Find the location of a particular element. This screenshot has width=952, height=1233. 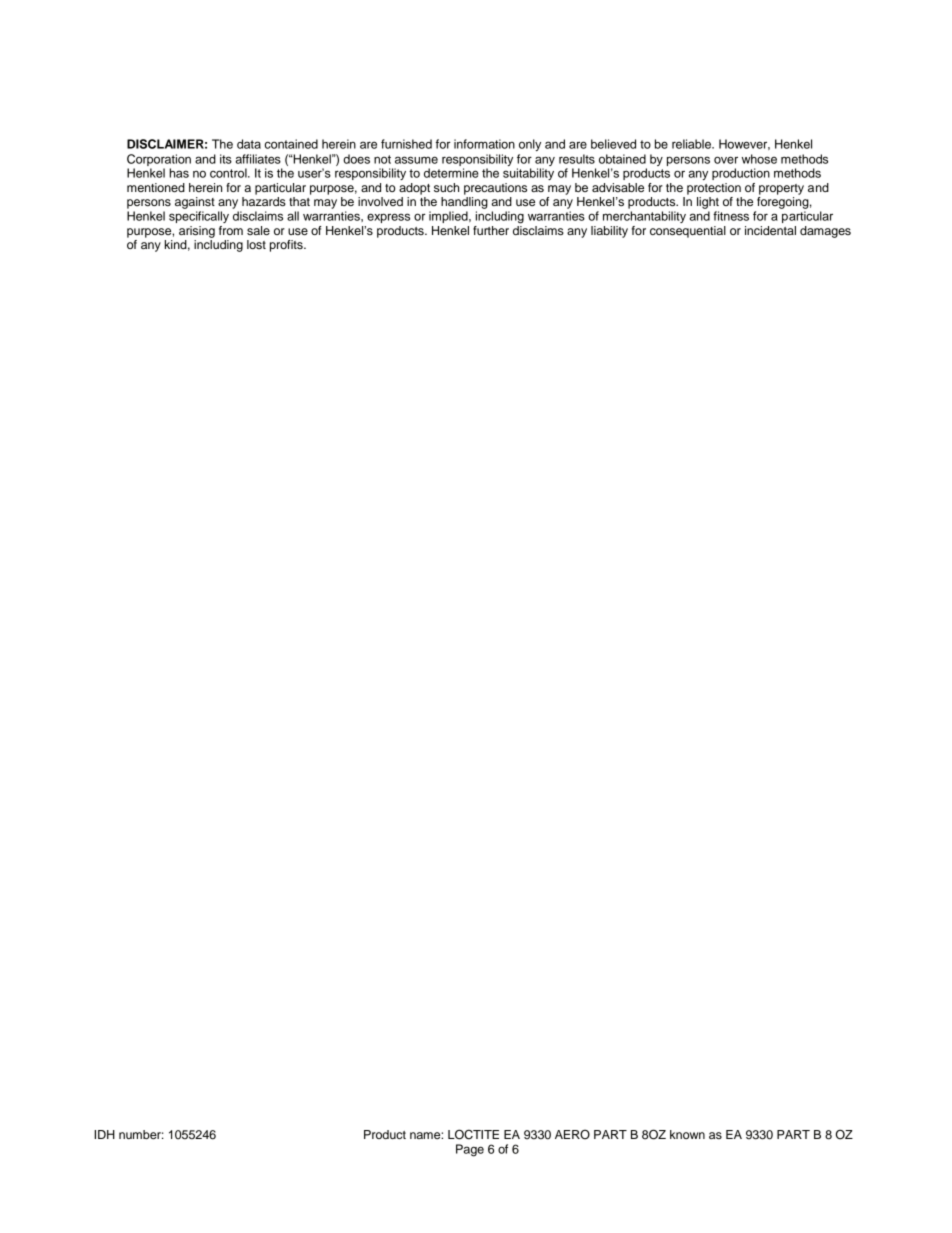

IDH is located at coordinates (104, 1134).
